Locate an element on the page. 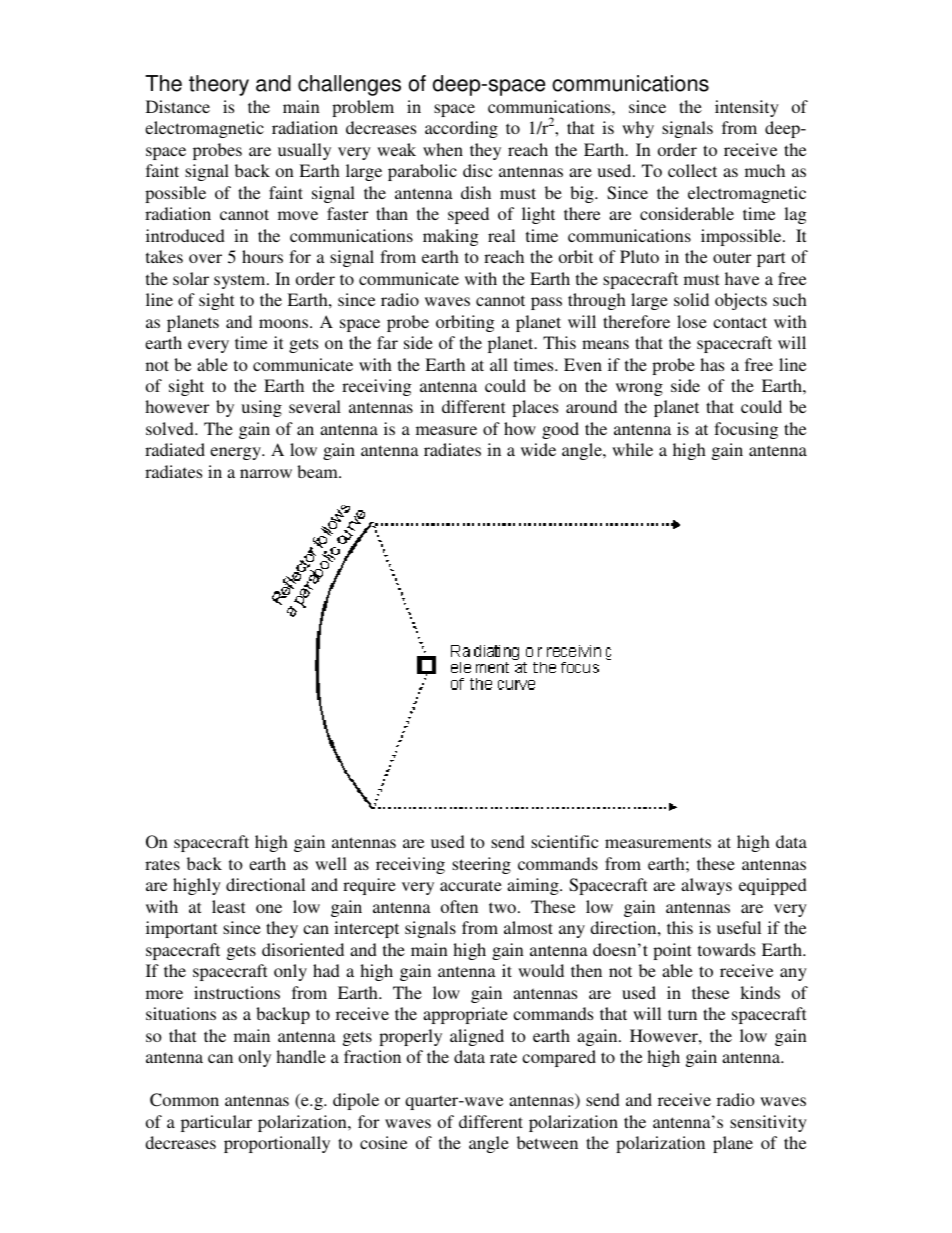 The width and height of the page is (952, 1233). energy is located at coordinates (237, 453).
